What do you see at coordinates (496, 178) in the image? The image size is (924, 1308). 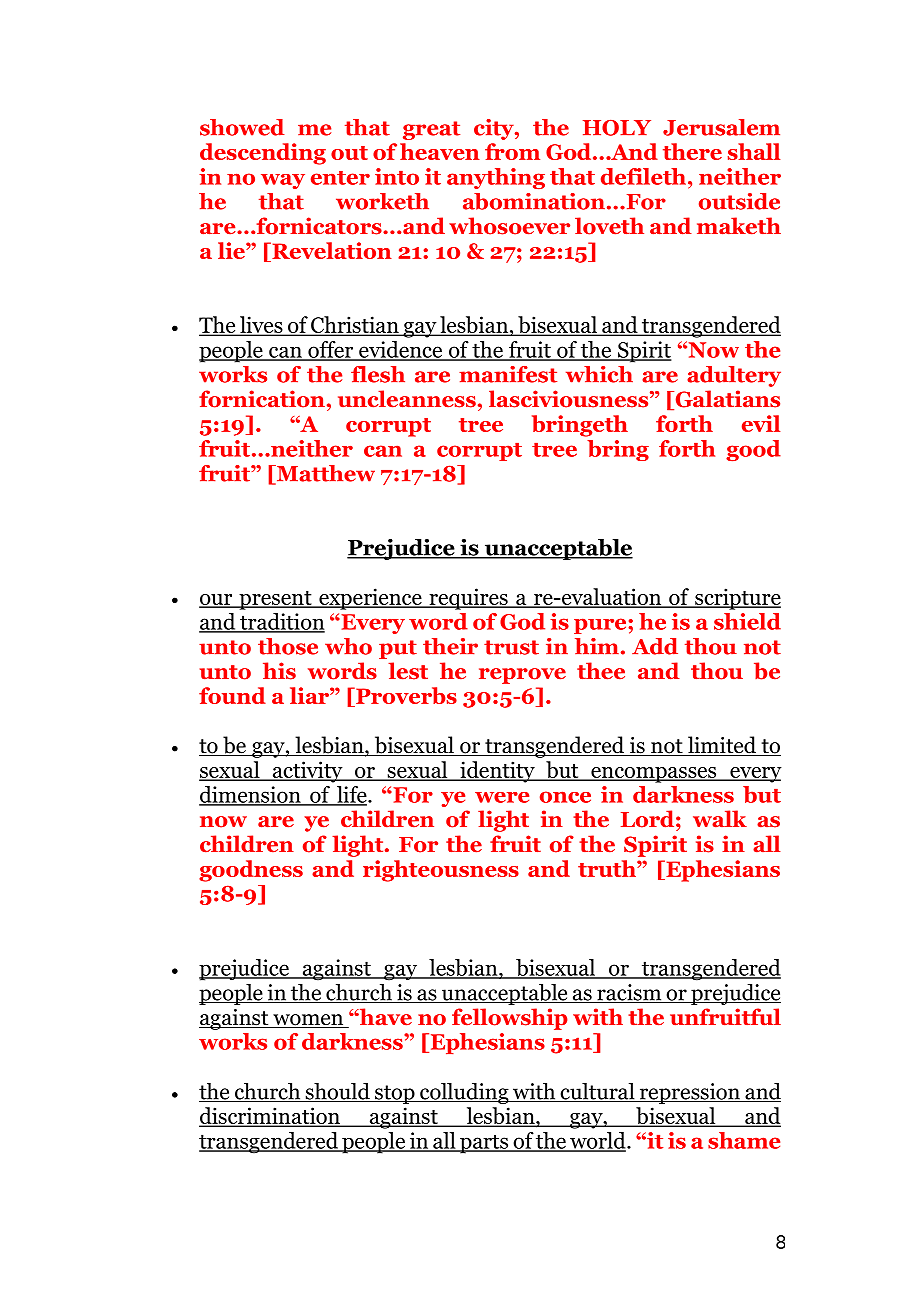 I see `anything` at bounding box center [496, 178].
